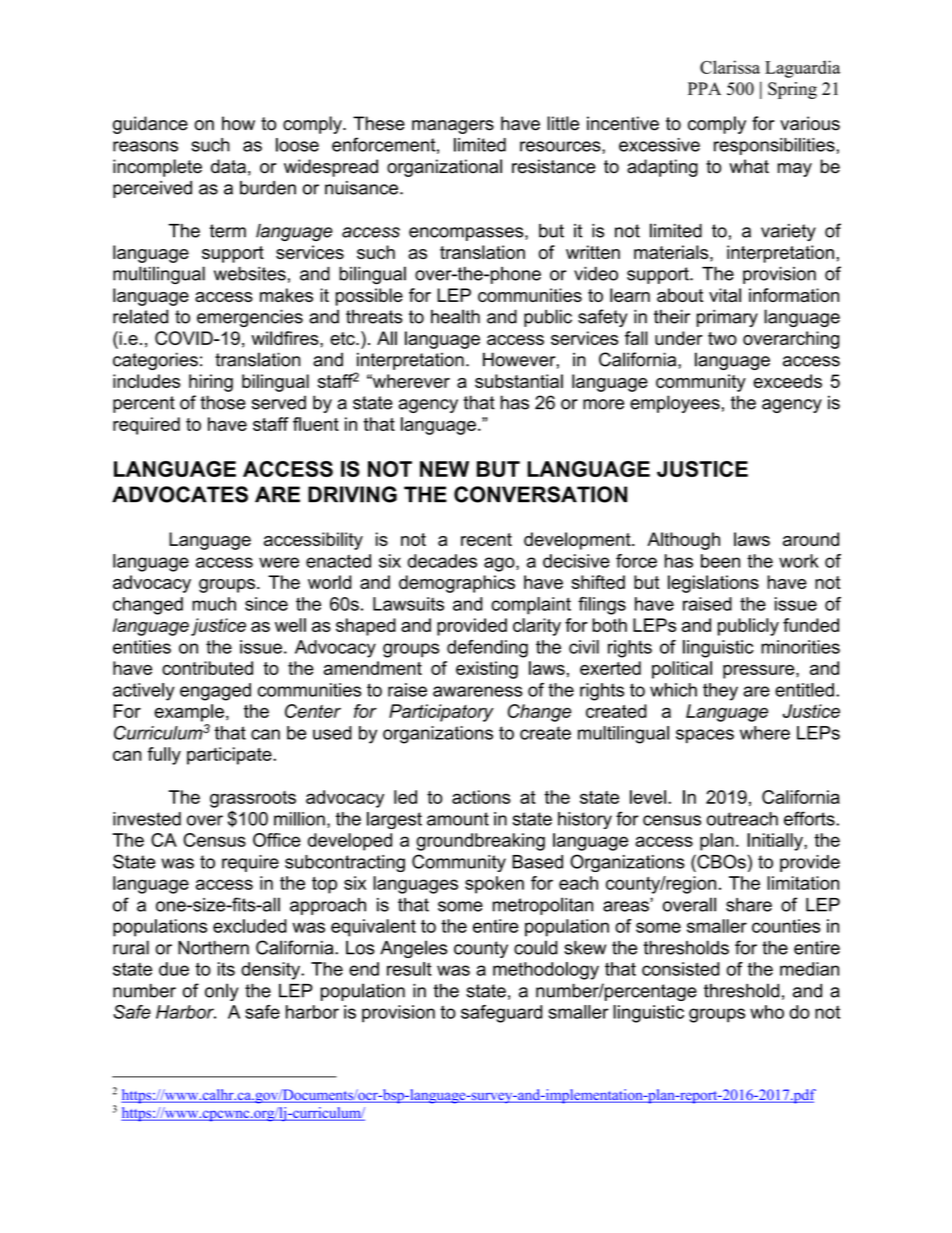  I want to click on awareness, so click(478, 691).
